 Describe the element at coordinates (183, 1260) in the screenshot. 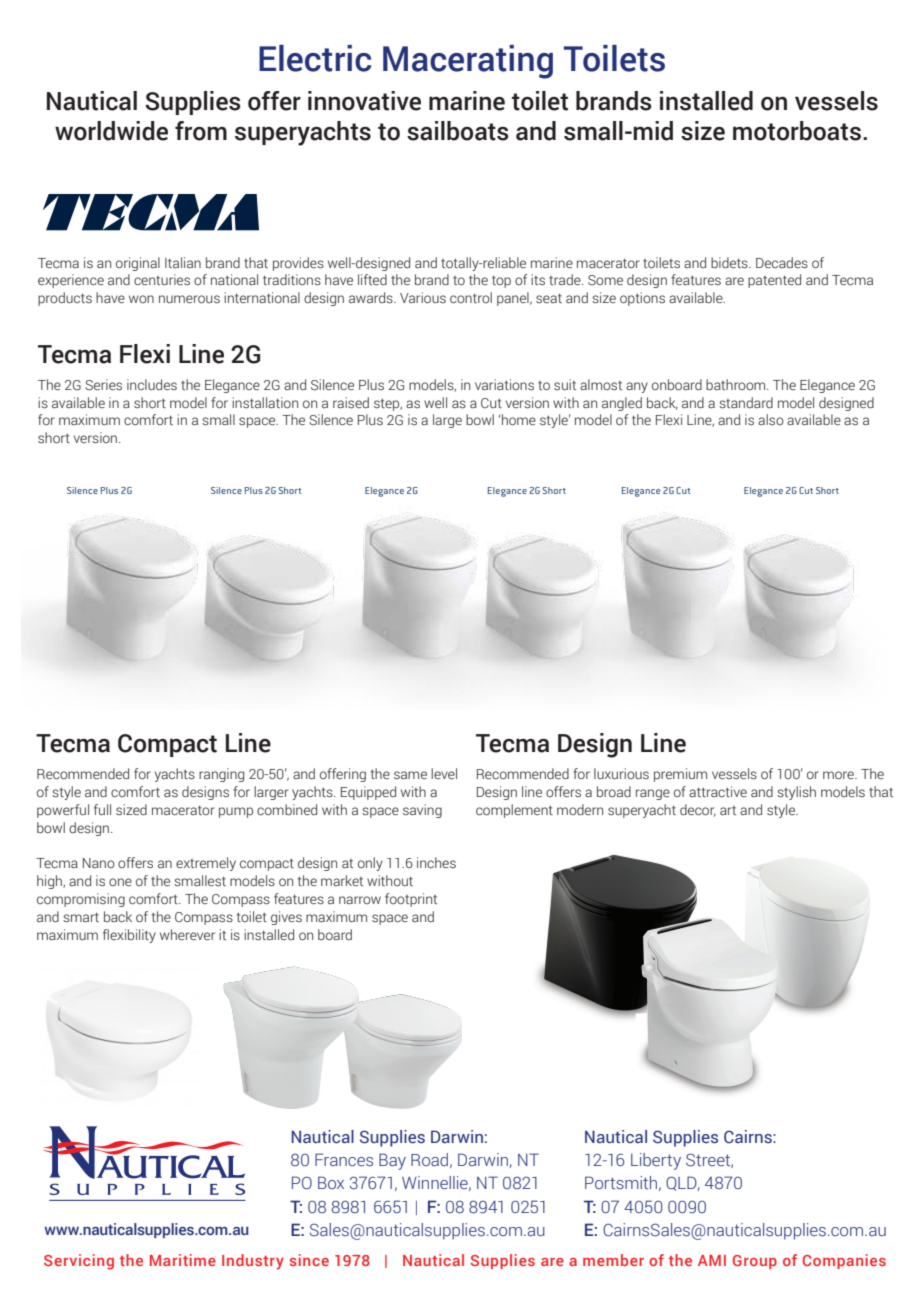

I see `Maritime` at that location.
